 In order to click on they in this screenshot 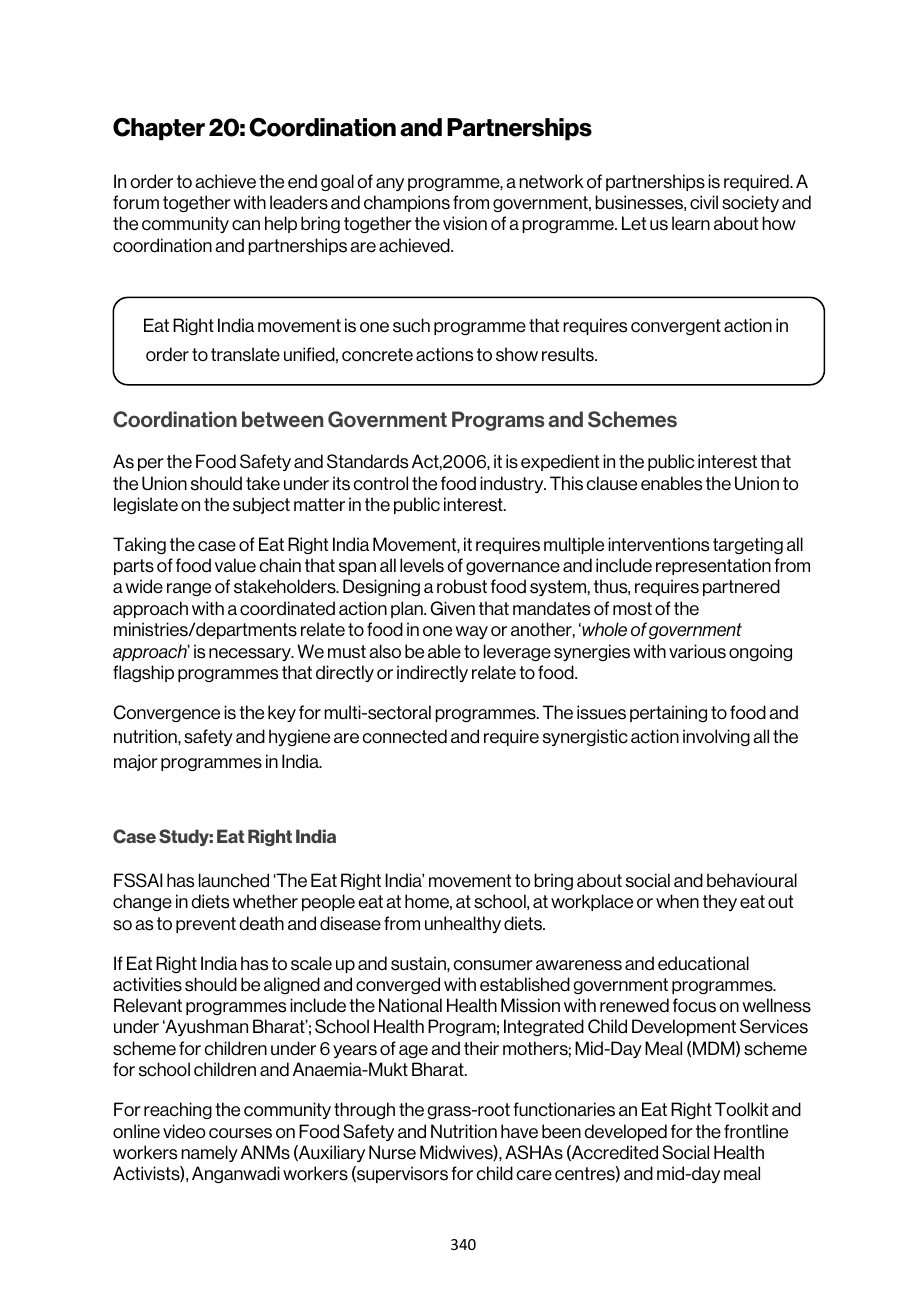, I will do `click(720, 902)`.
